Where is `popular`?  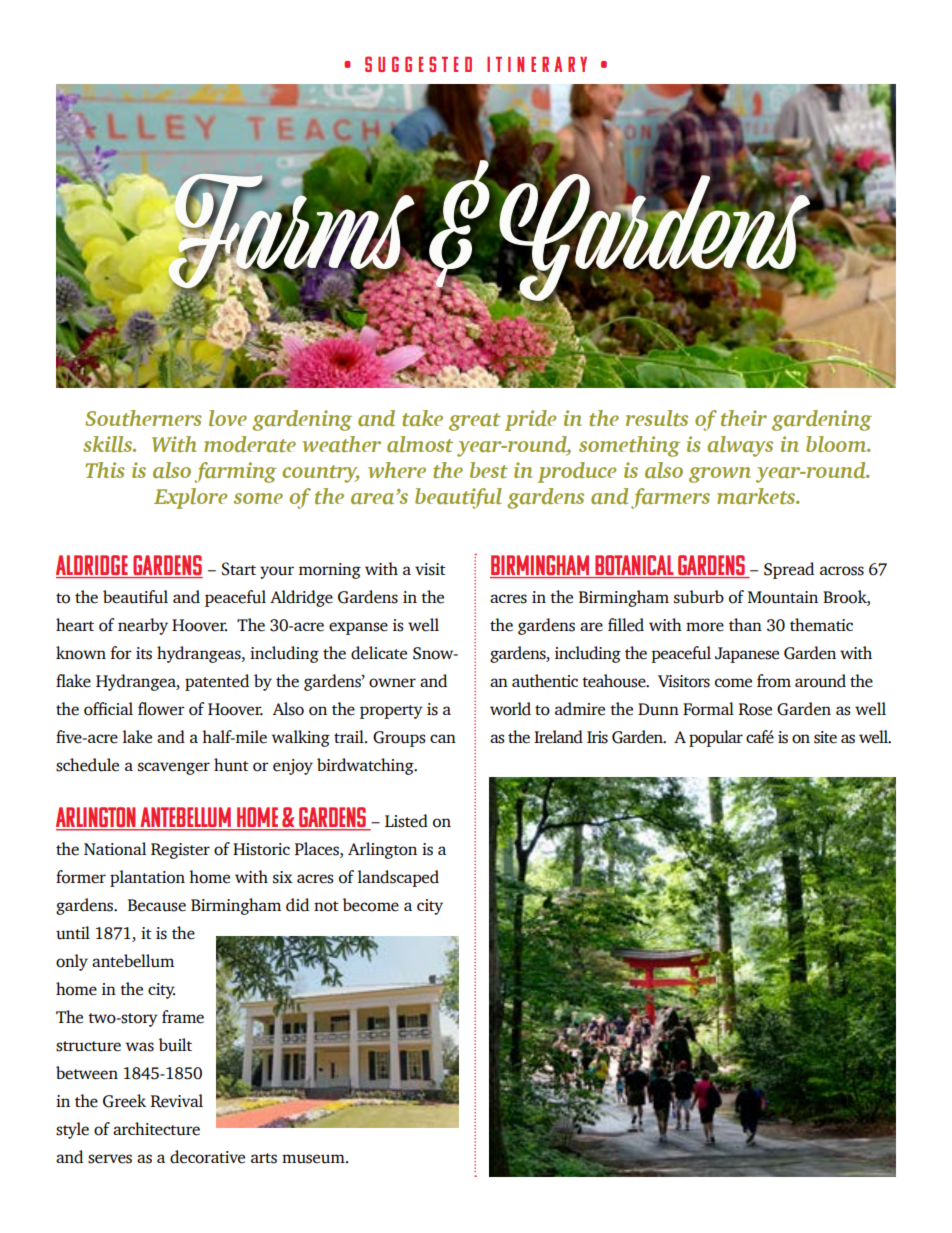 popular is located at coordinates (716, 738).
